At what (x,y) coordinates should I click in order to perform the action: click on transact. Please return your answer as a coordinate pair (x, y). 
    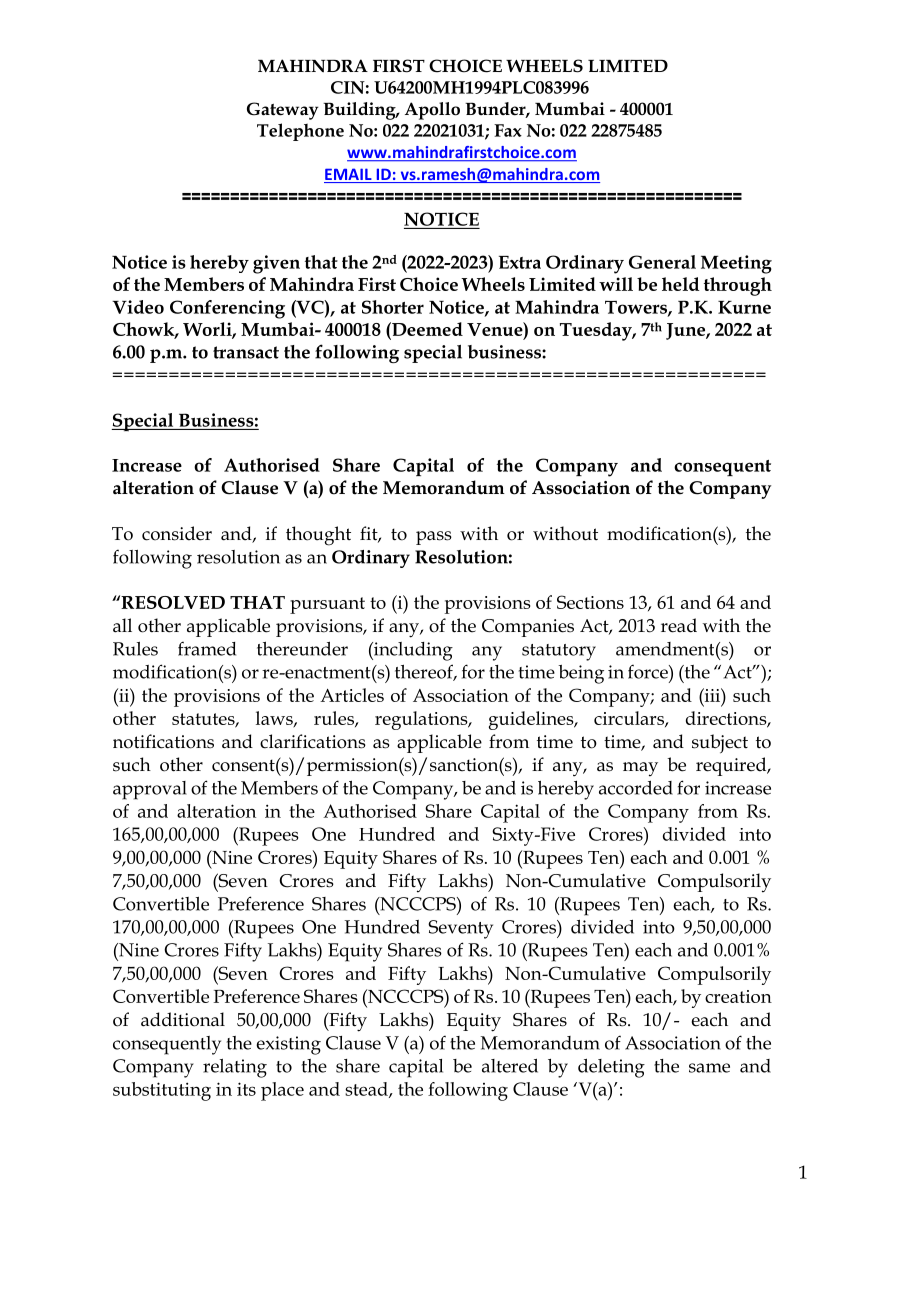
    Looking at the image, I should click on (246, 352).
